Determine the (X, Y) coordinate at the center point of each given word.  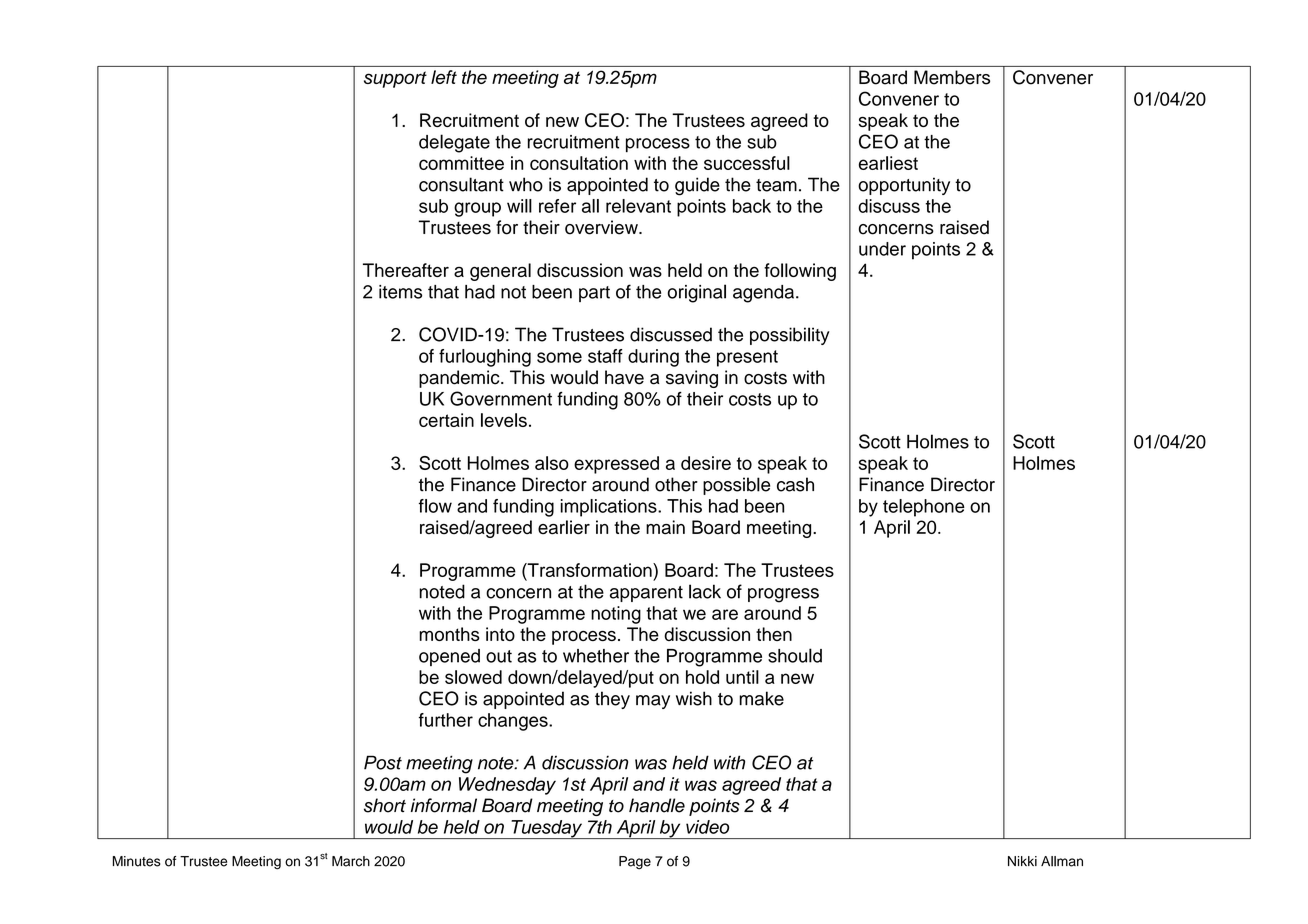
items (400, 292)
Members (952, 77)
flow (435, 506)
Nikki (1022, 861)
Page (635, 863)
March (351, 861)
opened (449, 657)
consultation (579, 163)
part (594, 294)
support (395, 79)
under (882, 249)
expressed (616, 465)
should (795, 655)
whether (596, 656)
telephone (924, 508)
